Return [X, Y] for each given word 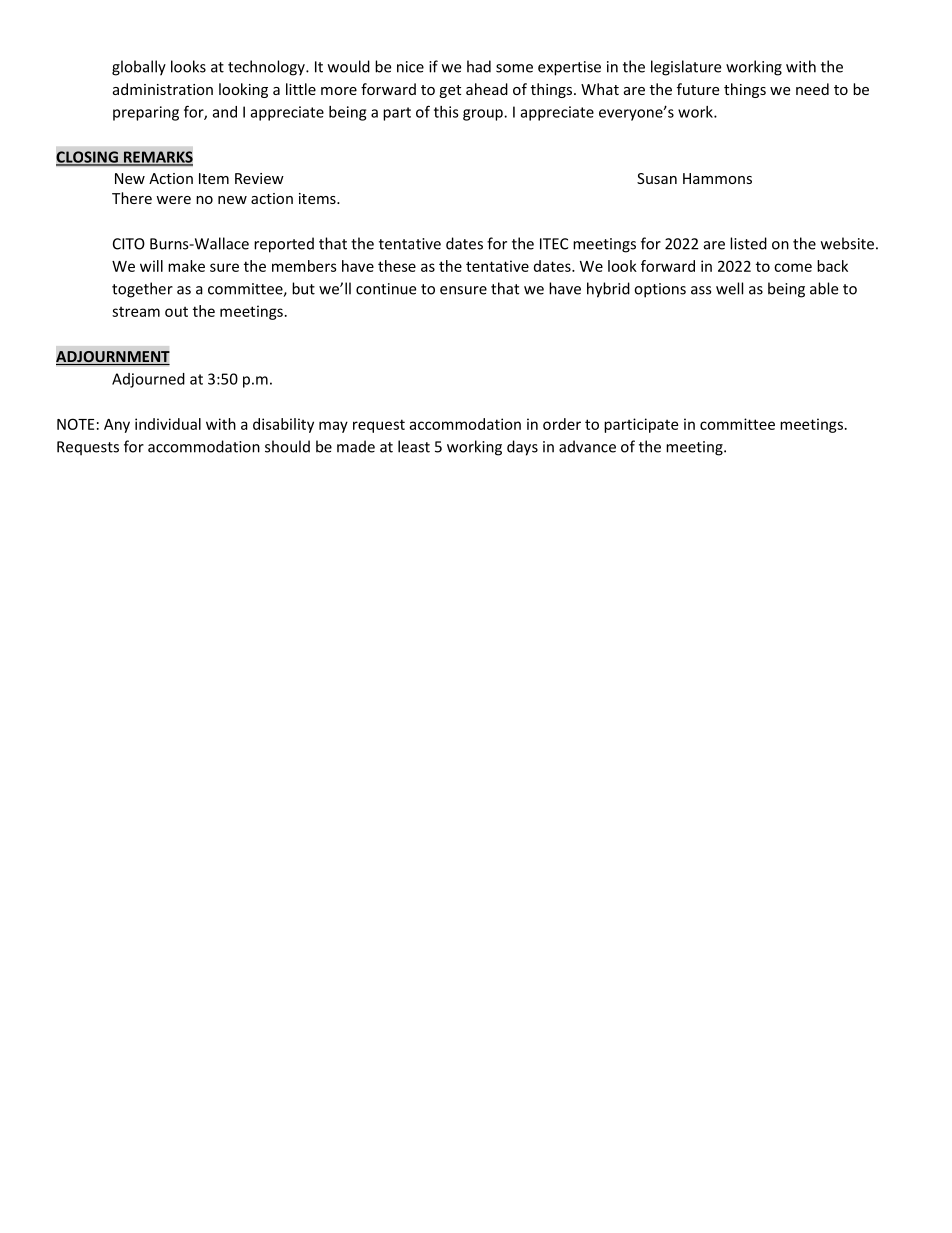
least [414, 446]
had [479, 66]
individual [168, 424]
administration [163, 89]
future [698, 89]
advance [587, 446]
